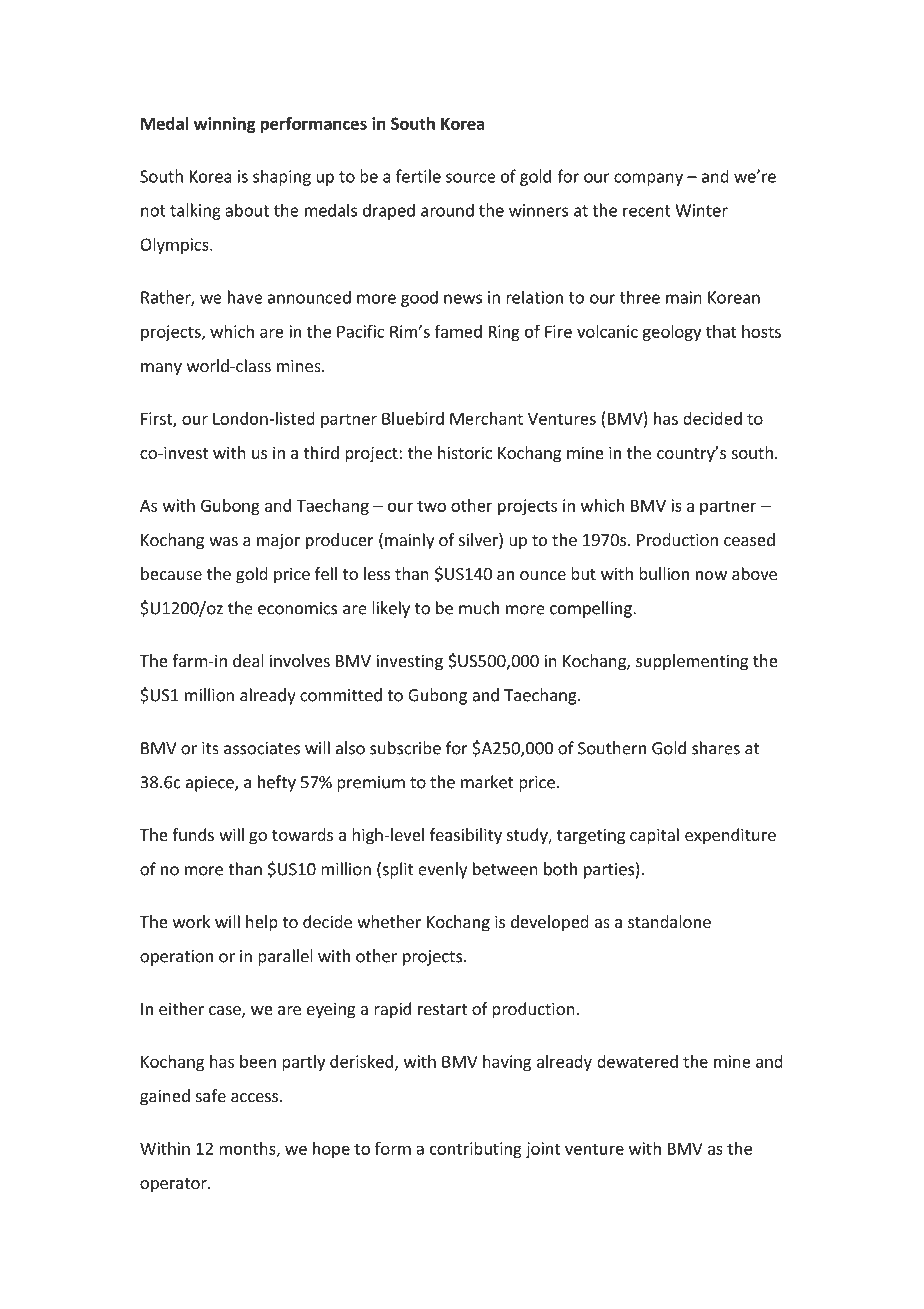 The image size is (924, 1309). Describe the element at coordinates (471, 178) in the image. I see `source` at that location.
